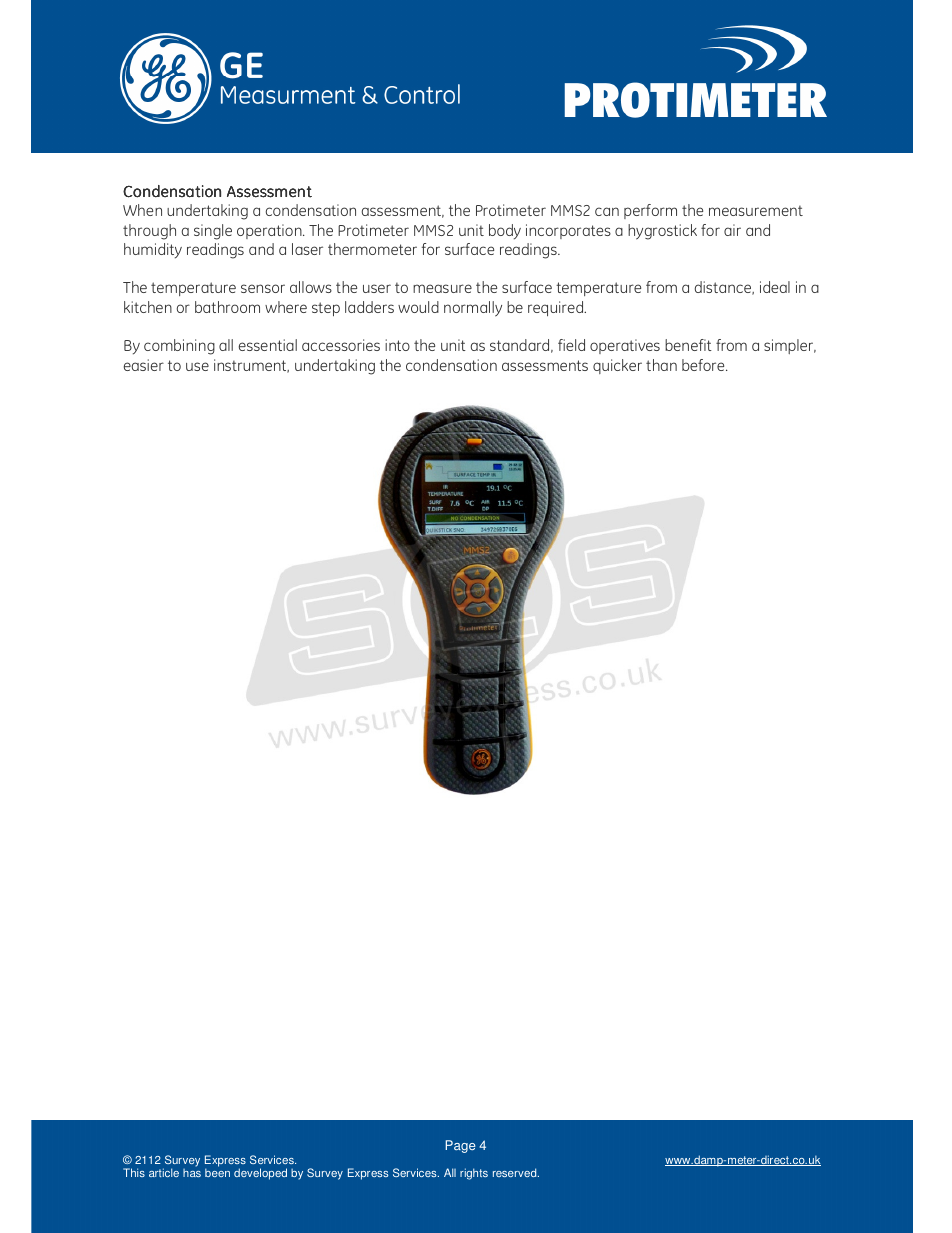 Image resolution: width=952 pixels, height=1233 pixels. What do you see at coordinates (217, 1172) in the image?
I see `been` at bounding box center [217, 1172].
